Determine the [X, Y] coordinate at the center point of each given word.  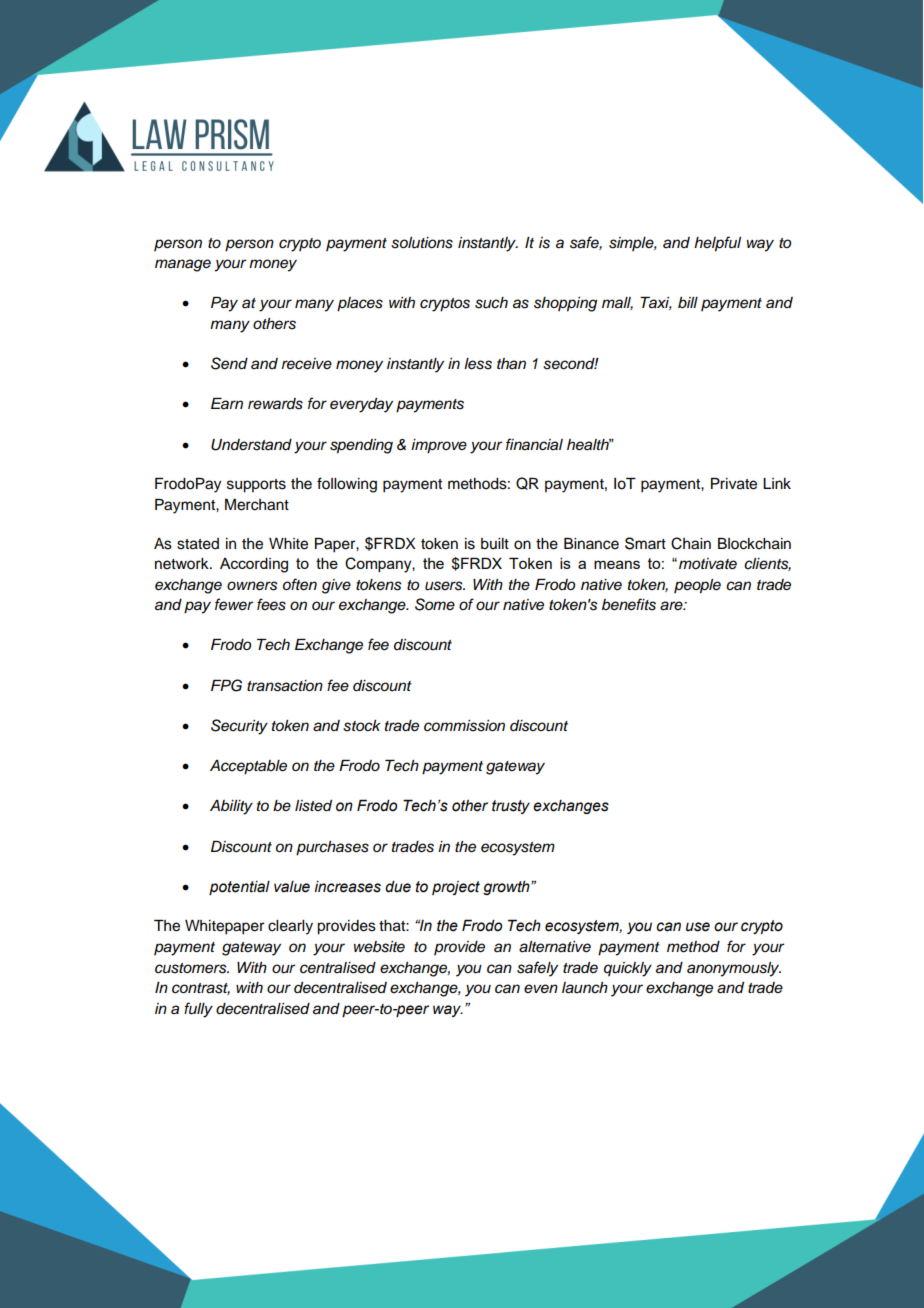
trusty [511, 807]
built [495, 544]
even [541, 988]
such [491, 303]
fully [198, 1010]
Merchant [257, 505]
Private [734, 484]
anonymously [734, 969]
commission [464, 726]
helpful [717, 244]
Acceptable [248, 767]
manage [183, 265]
